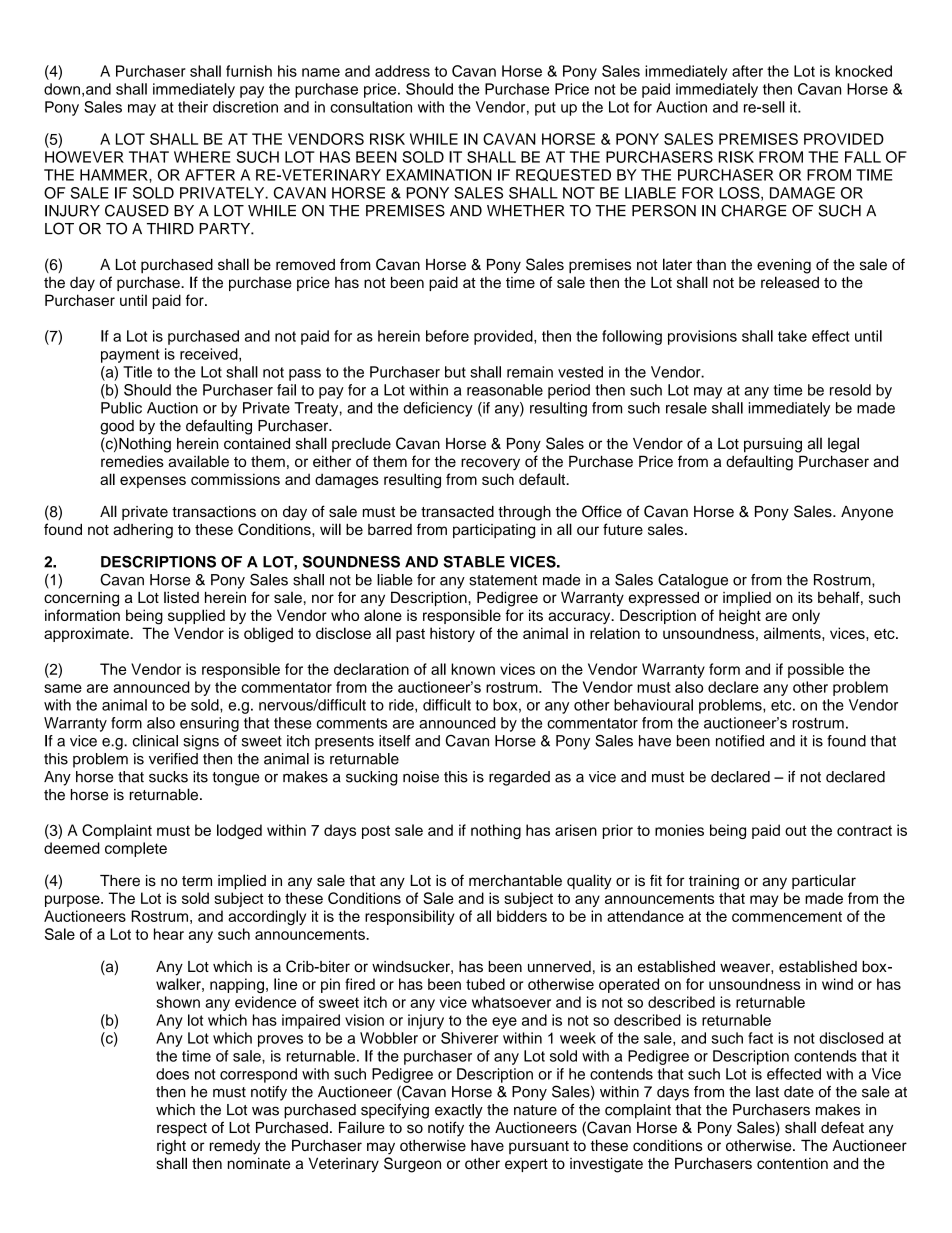 The width and height of the image is (952, 1233). What do you see at coordinates (402, 71) in the image?
I see `address` at bounding box center [402, 71].
